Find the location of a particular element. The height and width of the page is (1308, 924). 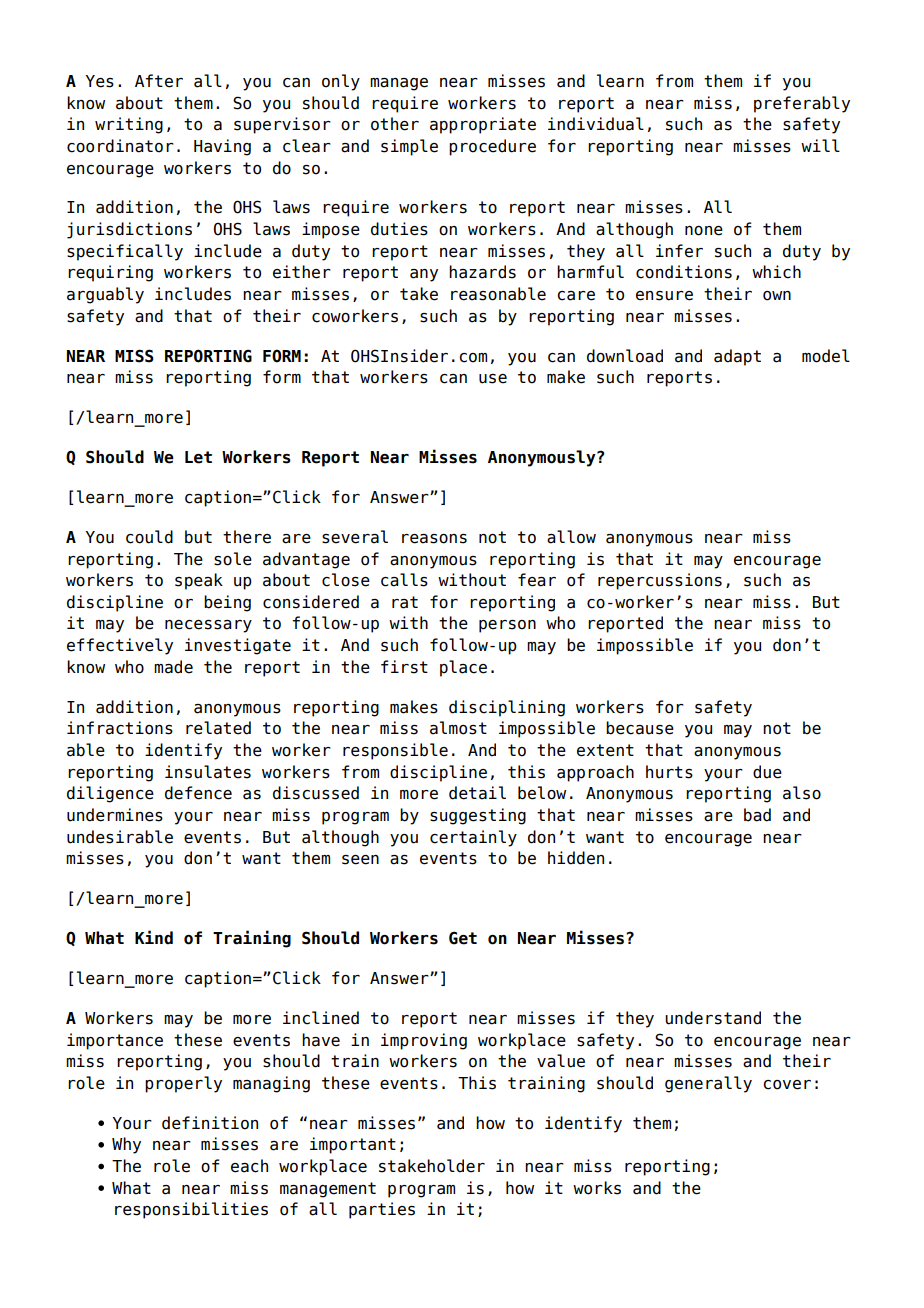

Get is located at coordinates (463, 938).
